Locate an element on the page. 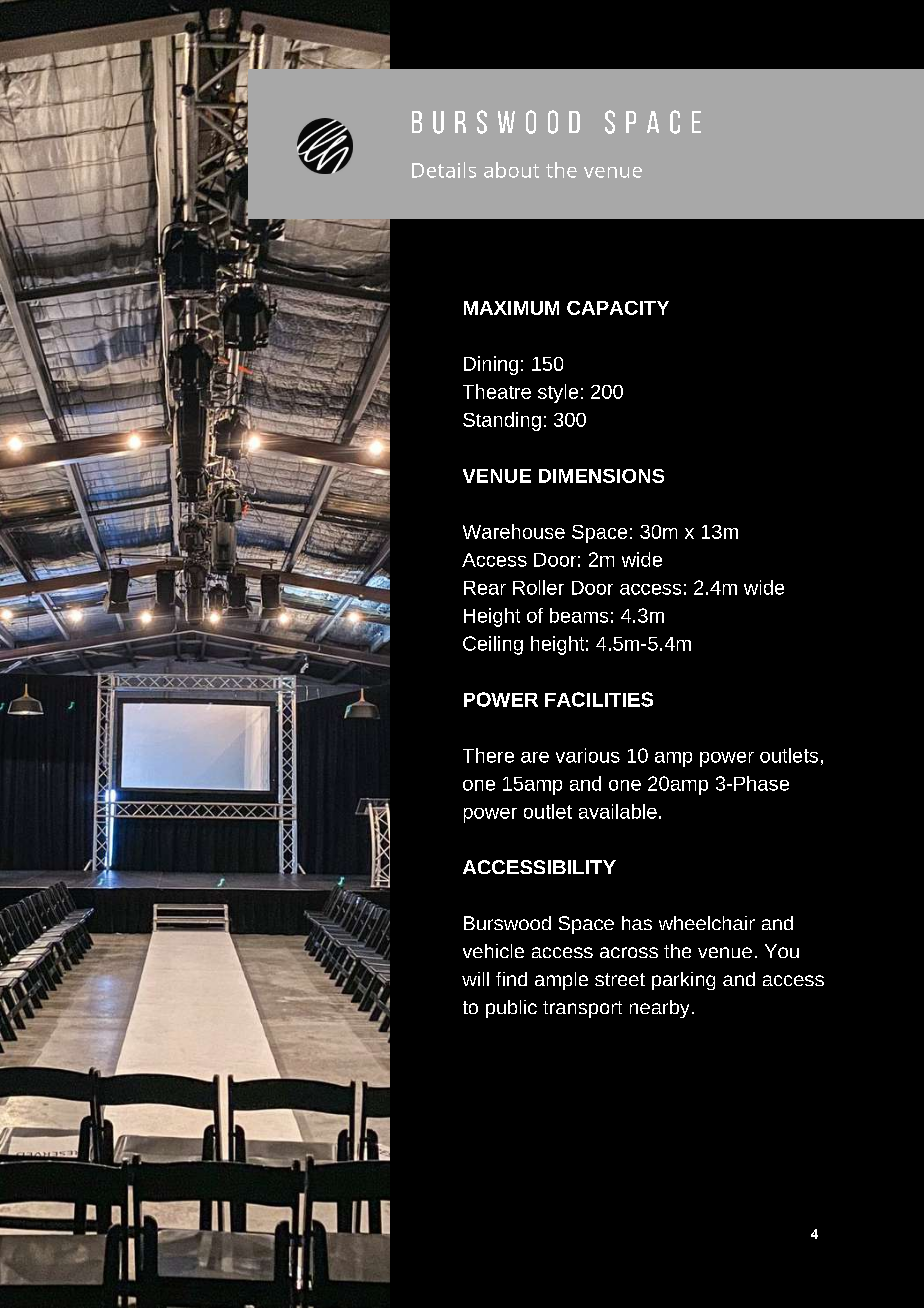 This page has width=924, height=1308. There is located at coordinates (488, 755).
